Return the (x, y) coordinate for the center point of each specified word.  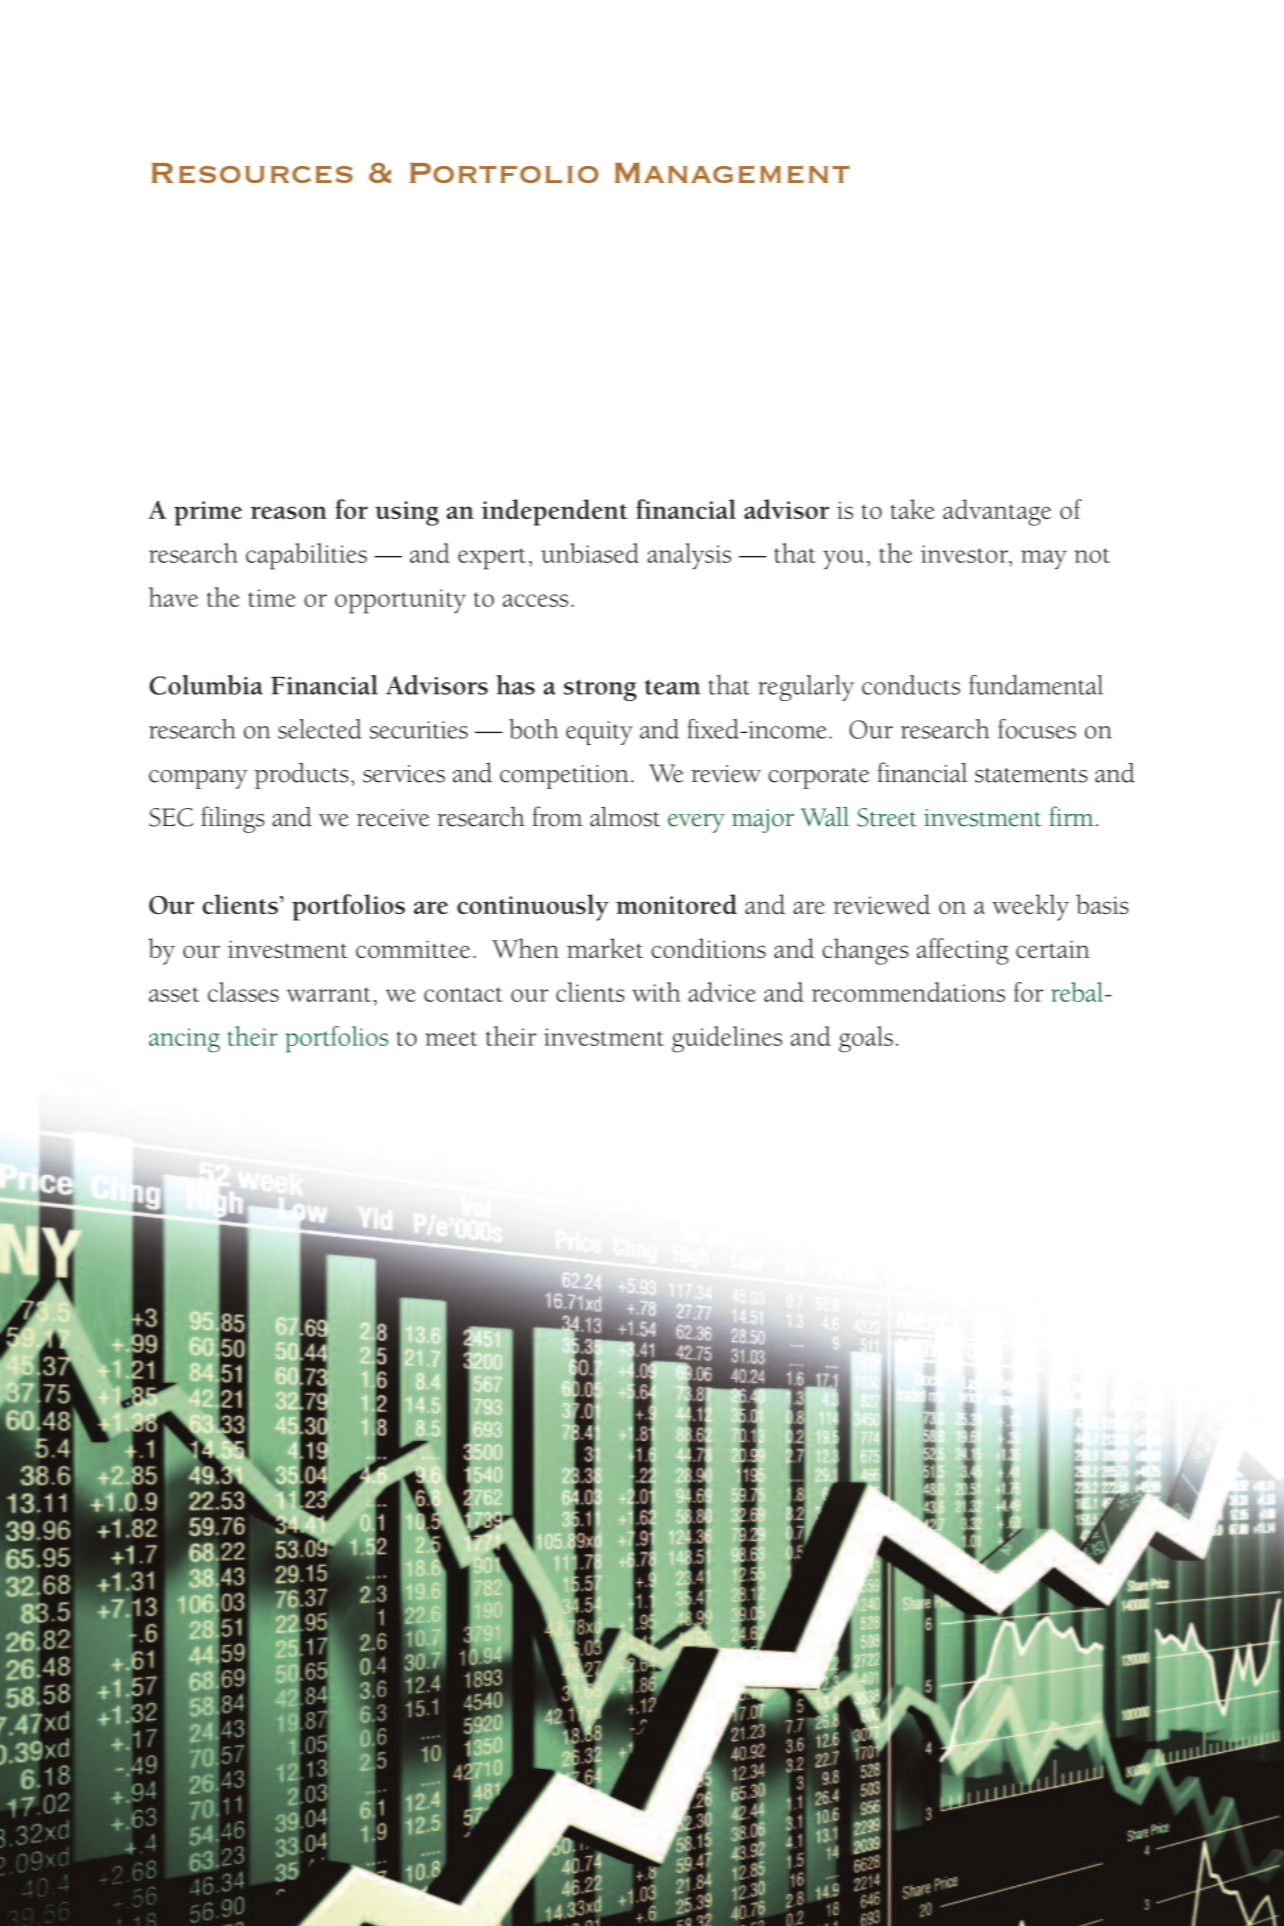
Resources (252, 173)
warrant (329, 994)
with (656, 992)
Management (732, 173)
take (912, 509)
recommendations (908, 992)
